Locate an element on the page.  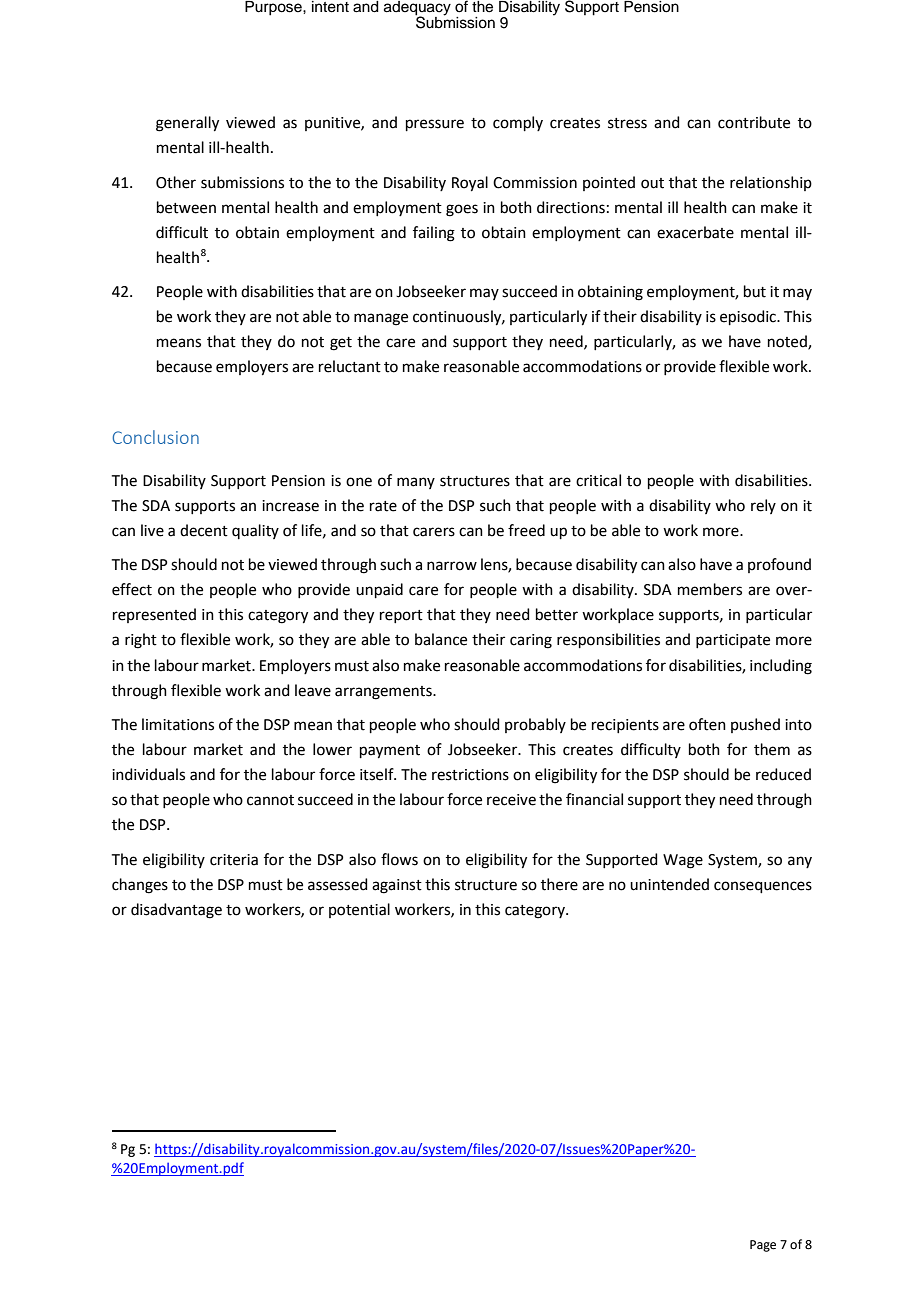
often is located at coordinates (707, 724).
